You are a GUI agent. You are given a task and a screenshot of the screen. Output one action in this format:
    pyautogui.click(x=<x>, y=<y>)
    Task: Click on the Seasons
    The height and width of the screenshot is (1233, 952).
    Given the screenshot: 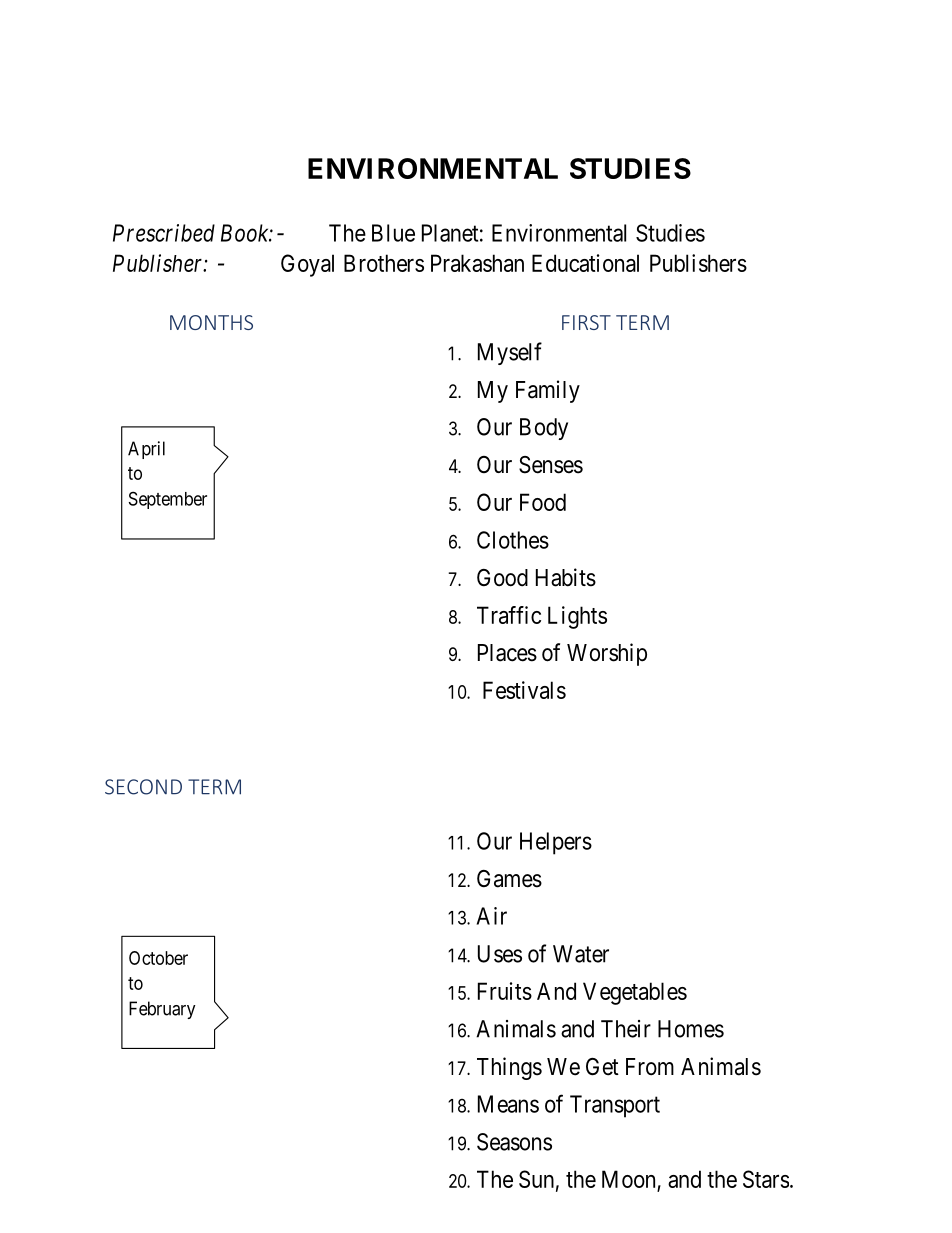 What is the action you would take?
    pyautogui.click(x=514, y=1142)
